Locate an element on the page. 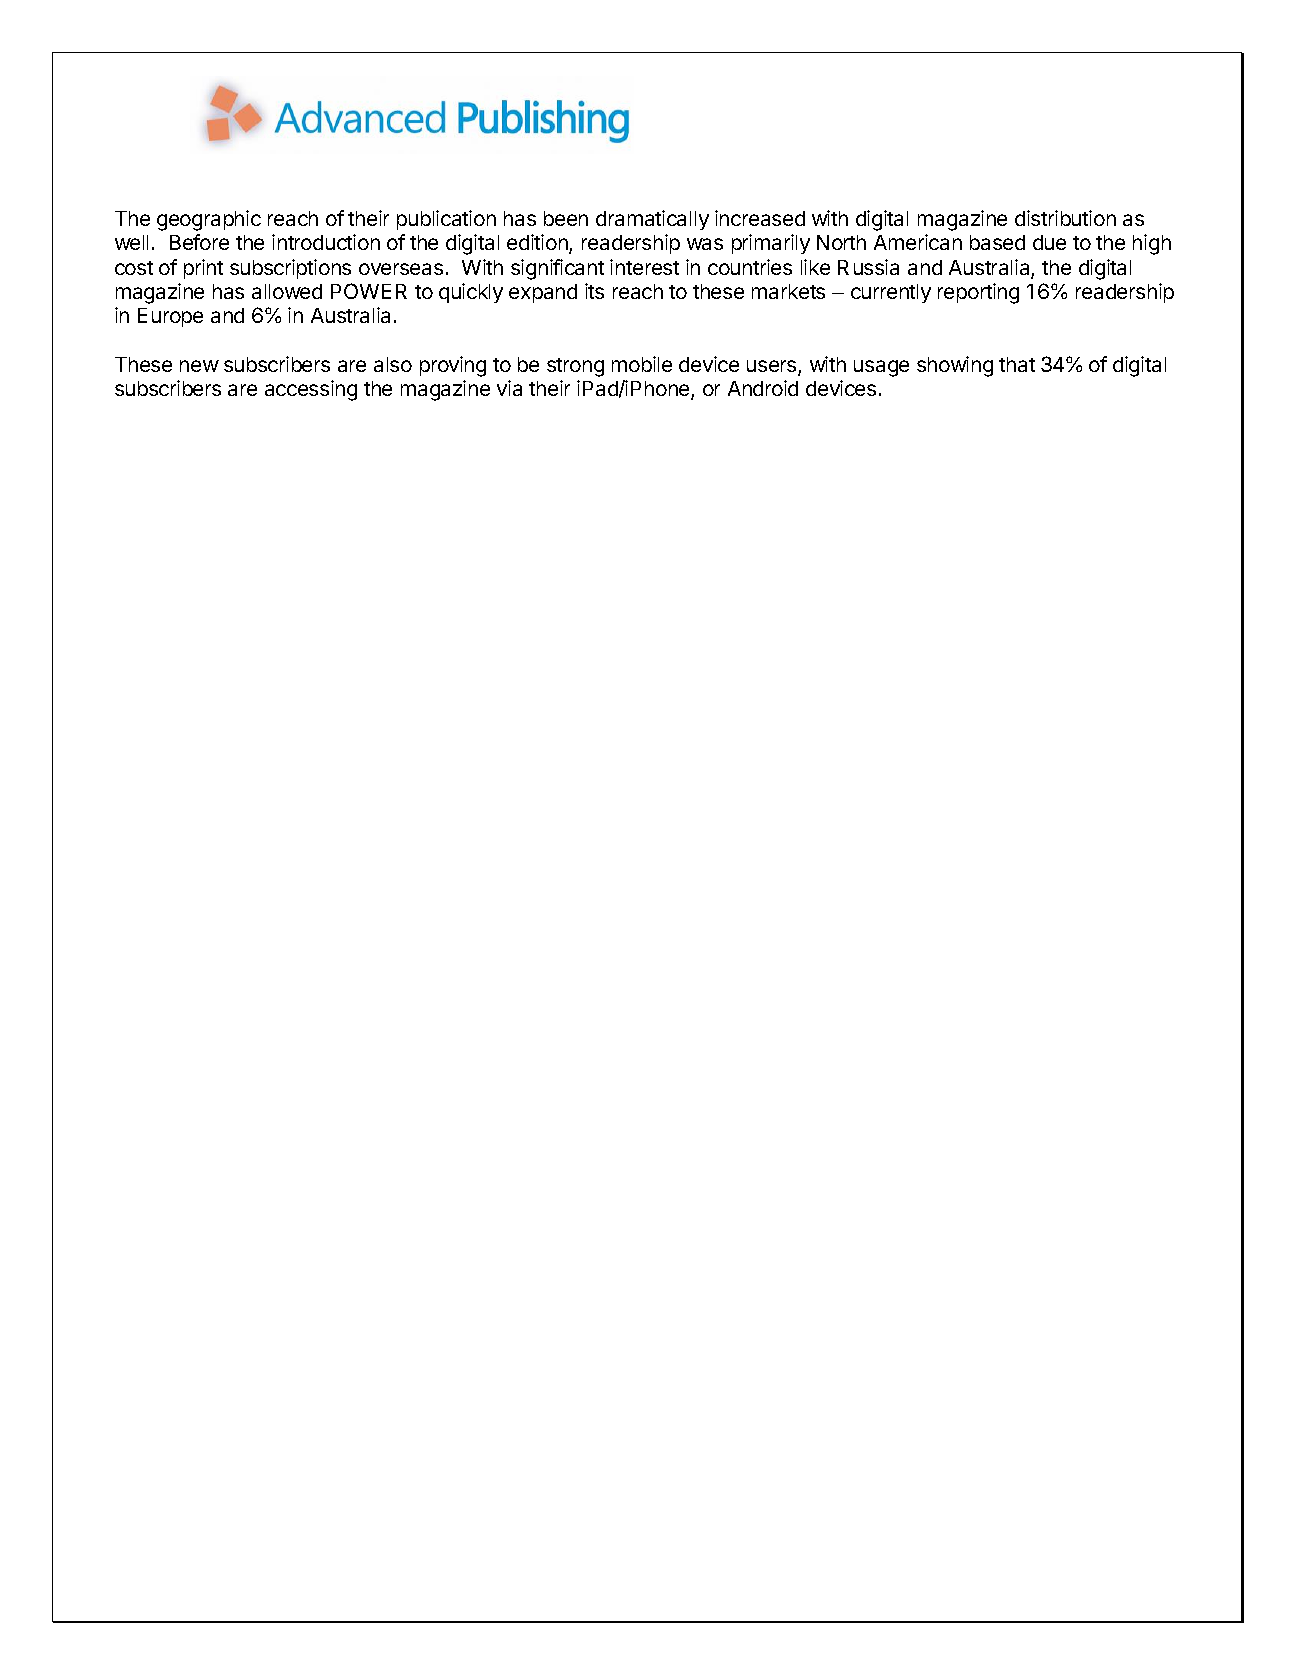 The height and width of the image is (1674, 1294). Europe is located at coordinates (170, 317).
